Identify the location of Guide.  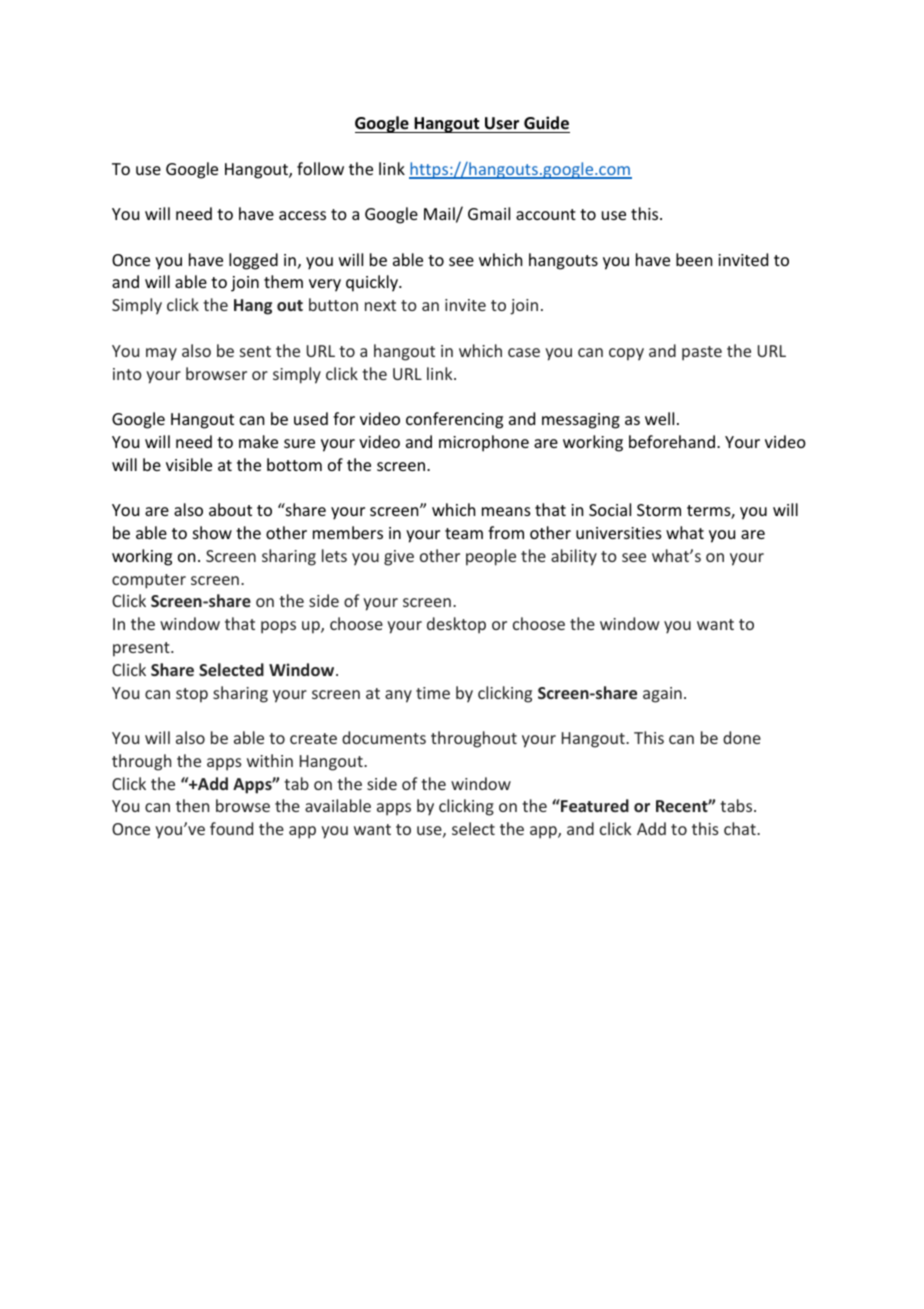
(546, 123).
